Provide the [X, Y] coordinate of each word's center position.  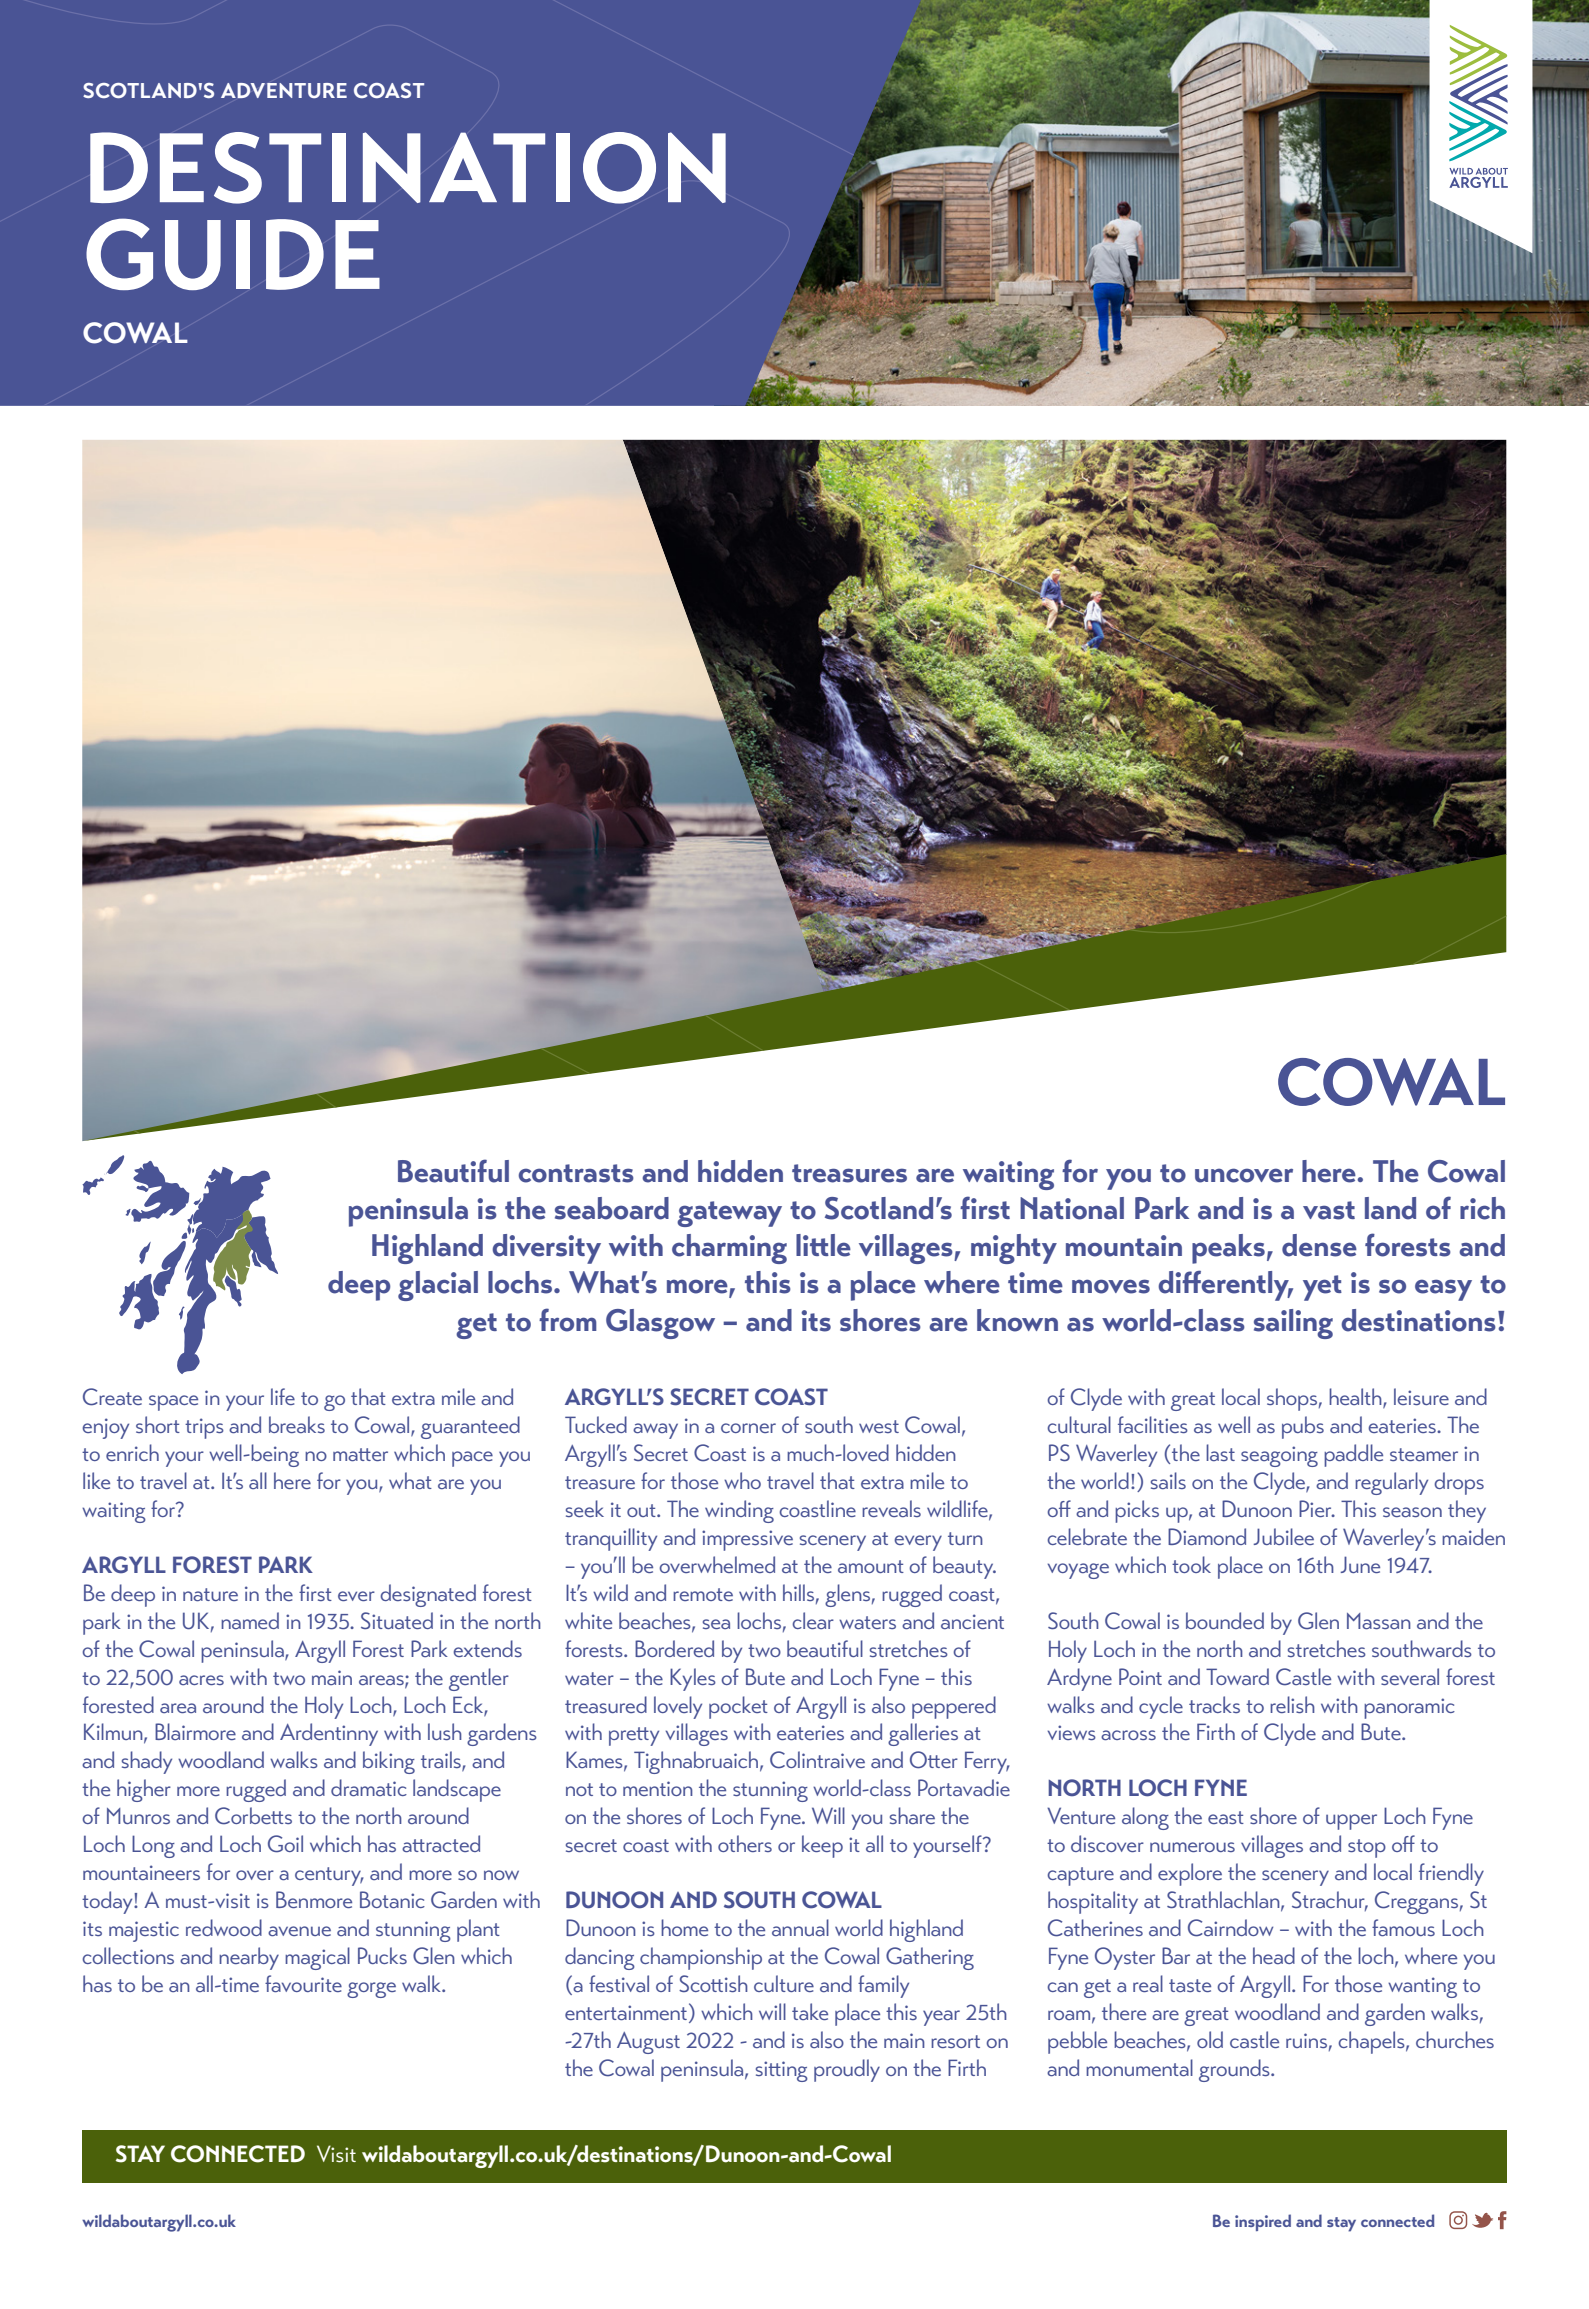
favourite [303, 1983]
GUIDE [233, 254]
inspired [1263, 2222]
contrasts [576, 1173]
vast [1329, 1210]
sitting [782, 2071]
